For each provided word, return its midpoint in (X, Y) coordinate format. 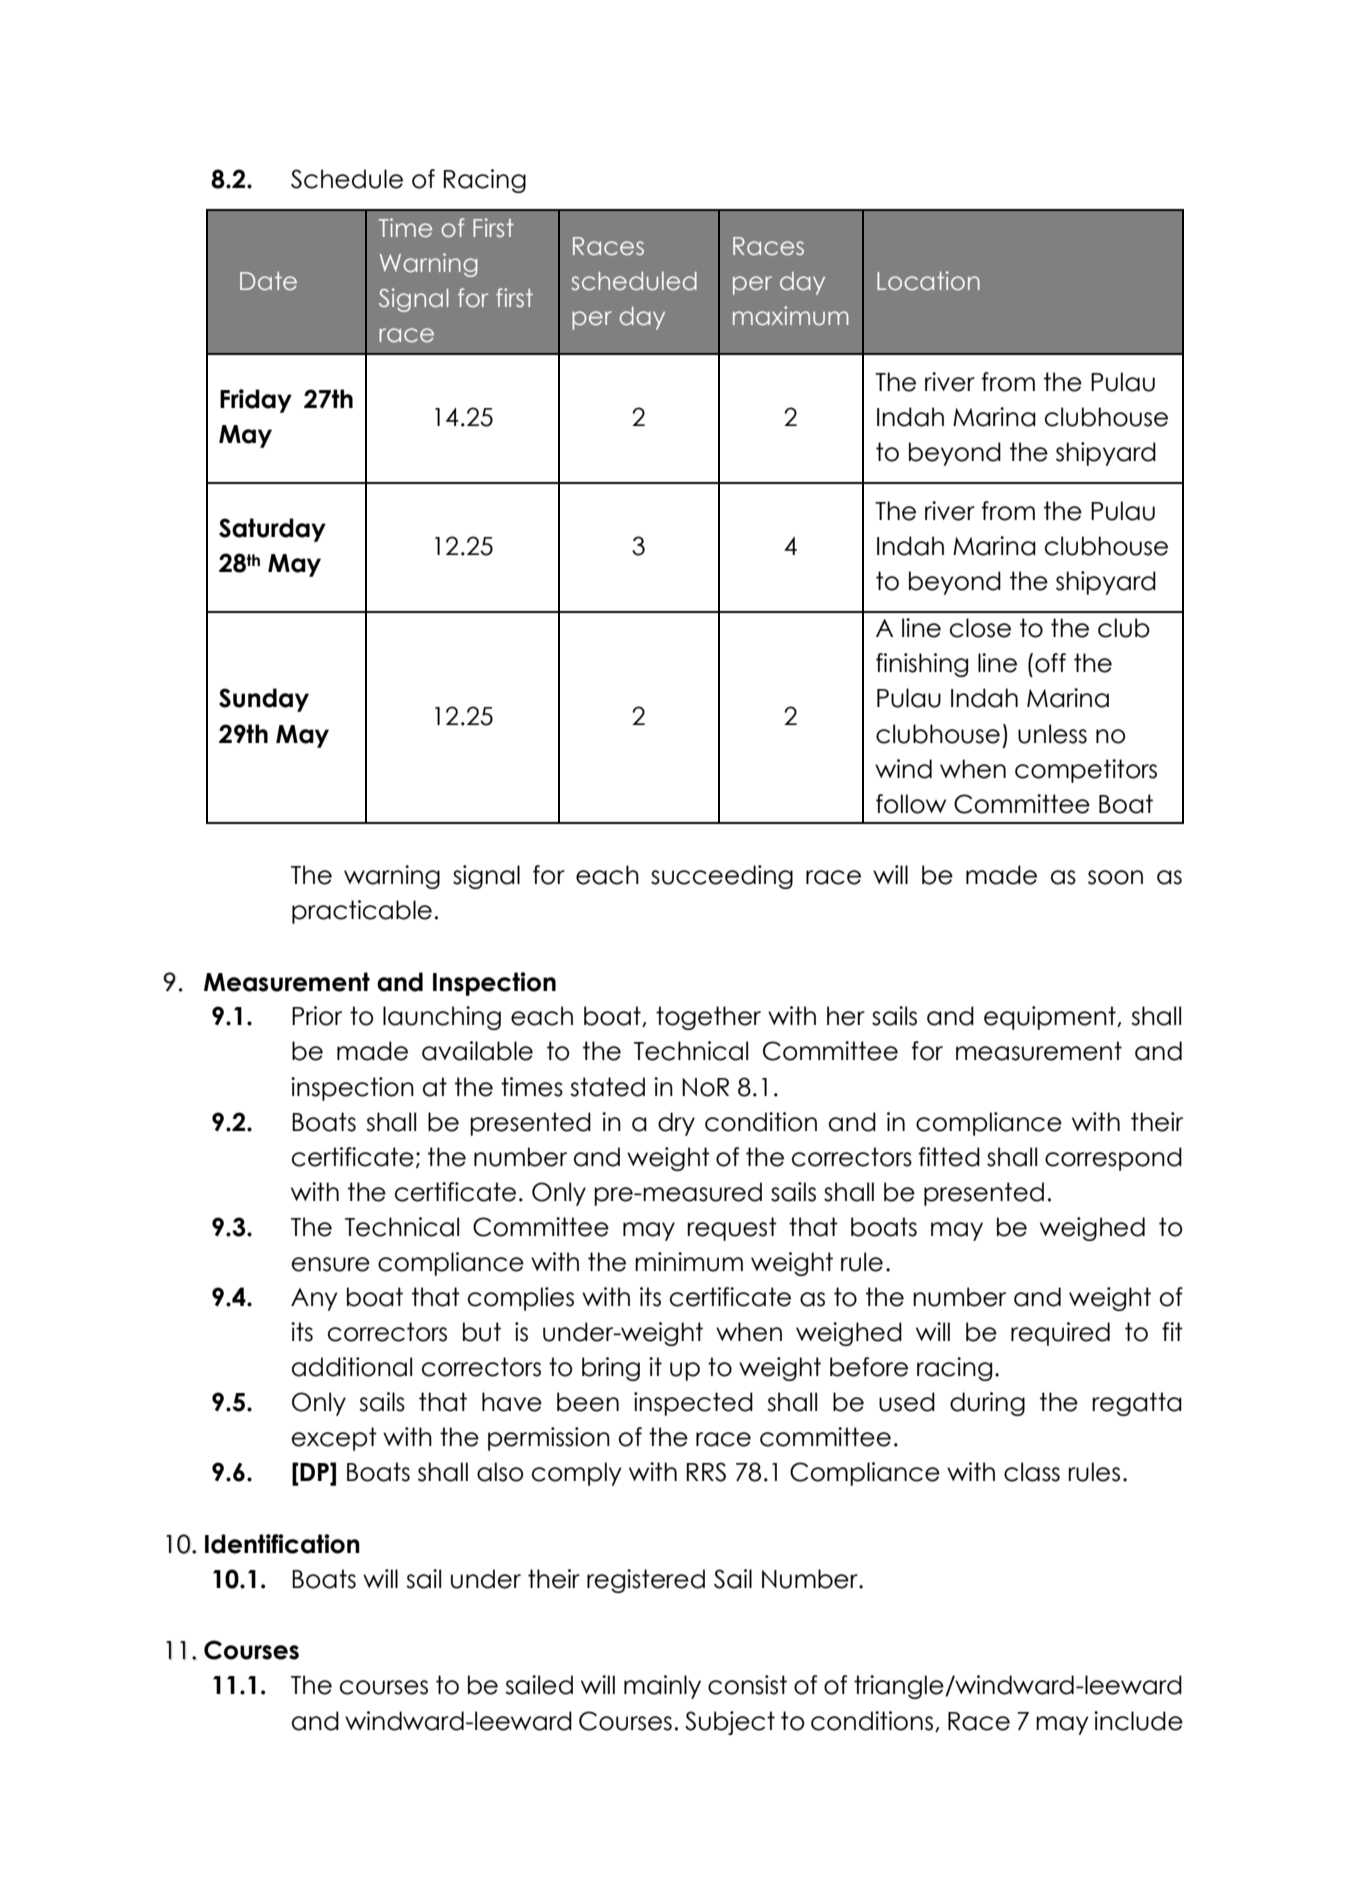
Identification (282, 1544)
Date (268, 281)
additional (352, 1367)
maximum (791, 316)
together (708, 1018)
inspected (693, 1404)
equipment (1051, 1018)
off (1050, 663)
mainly (662, 1687)
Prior (317, 1016)
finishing (922, 665)
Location (928, 281)
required (1060, 1334)
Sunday (264, 700)
